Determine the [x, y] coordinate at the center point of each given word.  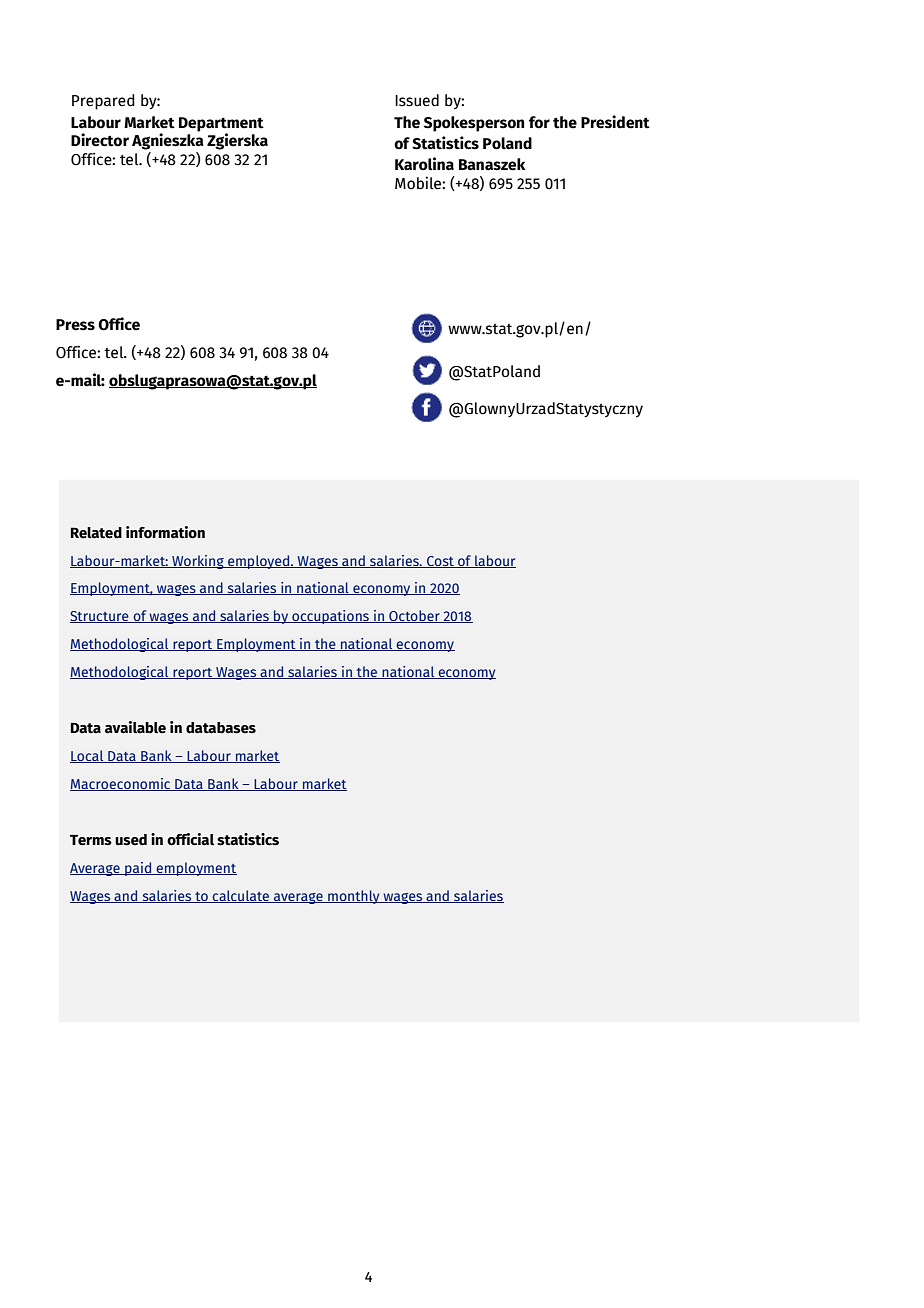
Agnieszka [168, 140]
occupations [330, 617]
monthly [354, 897]
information [165, 532]
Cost [440, 562]
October [414, 616]
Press [75, 325]
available [135, 727]
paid [138, 869]
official [190, 839]
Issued [417, 100]
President [615, 122]
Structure [100, 617]
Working [198, 562]
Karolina [424, 164]
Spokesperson [474, 124]
